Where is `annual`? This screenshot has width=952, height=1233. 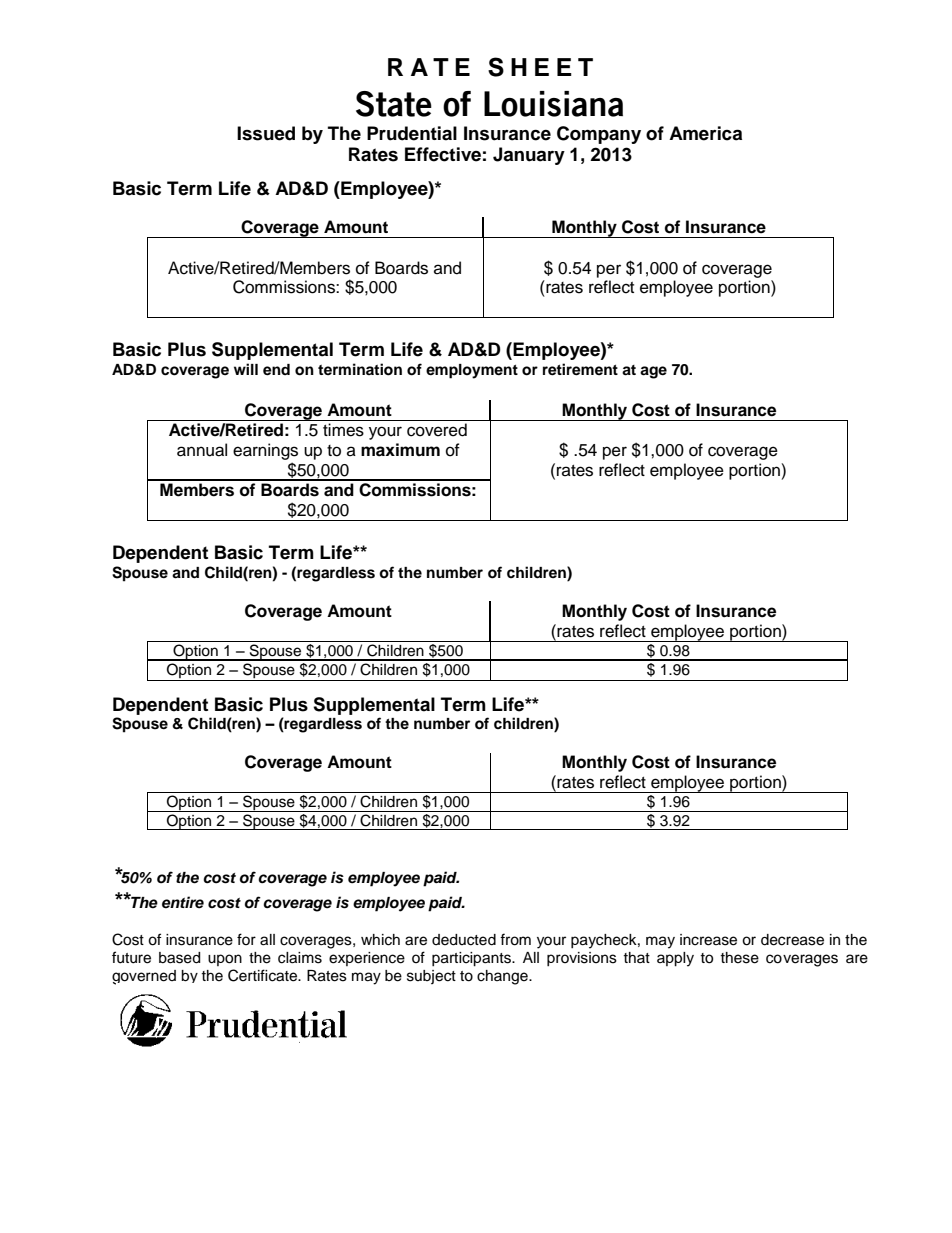 annual is located at coordinates (202, 450).
